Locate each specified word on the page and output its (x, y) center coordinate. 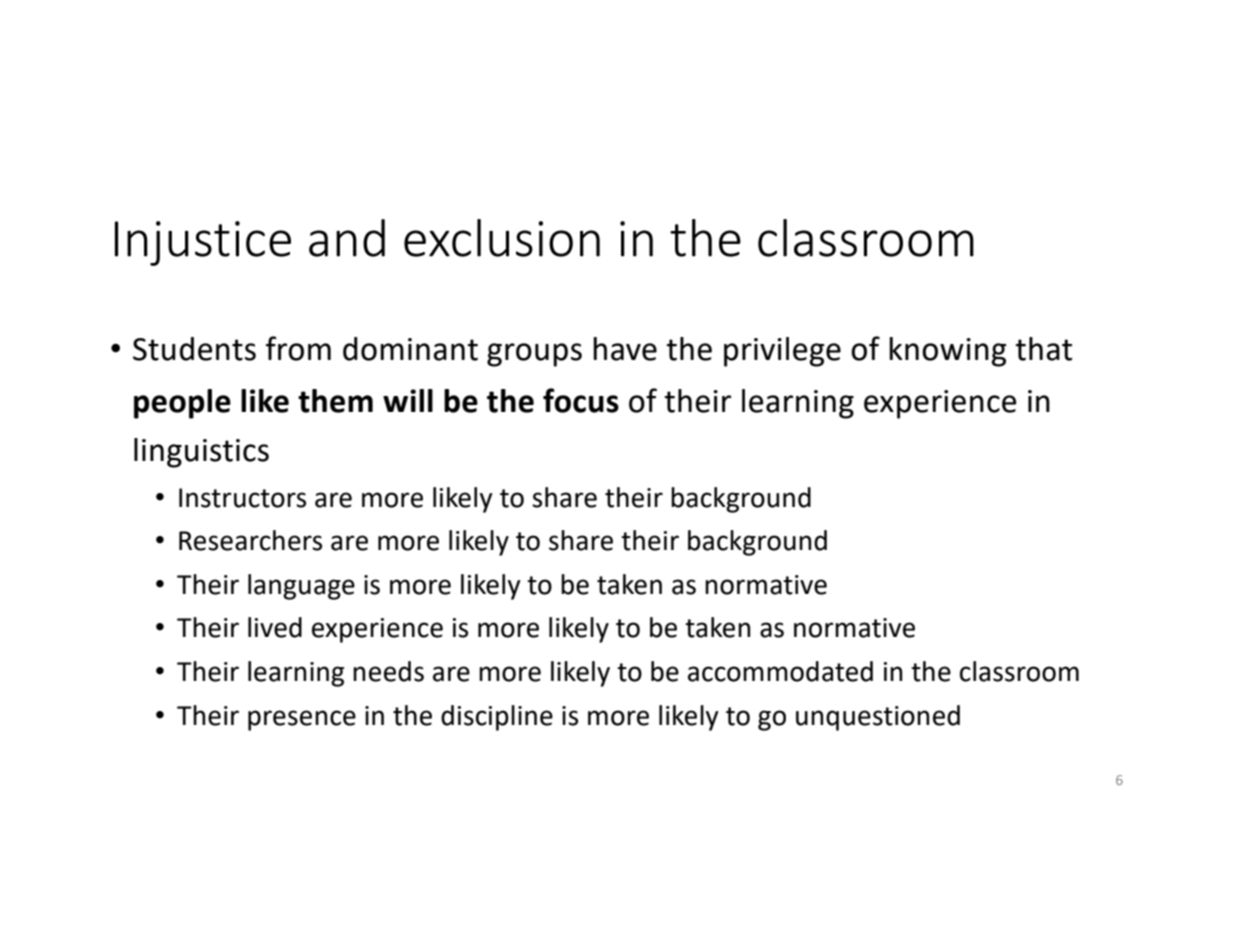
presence (302, 720)
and (347, 238)
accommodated (780, 671)
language (301, 587)
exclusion (502, 238)
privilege (782, 352)
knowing (948, 352)
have (625, 349)
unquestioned (878, 718)
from (298, 348)
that (1044, 349)
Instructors (242, 498)
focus (581, 400)
